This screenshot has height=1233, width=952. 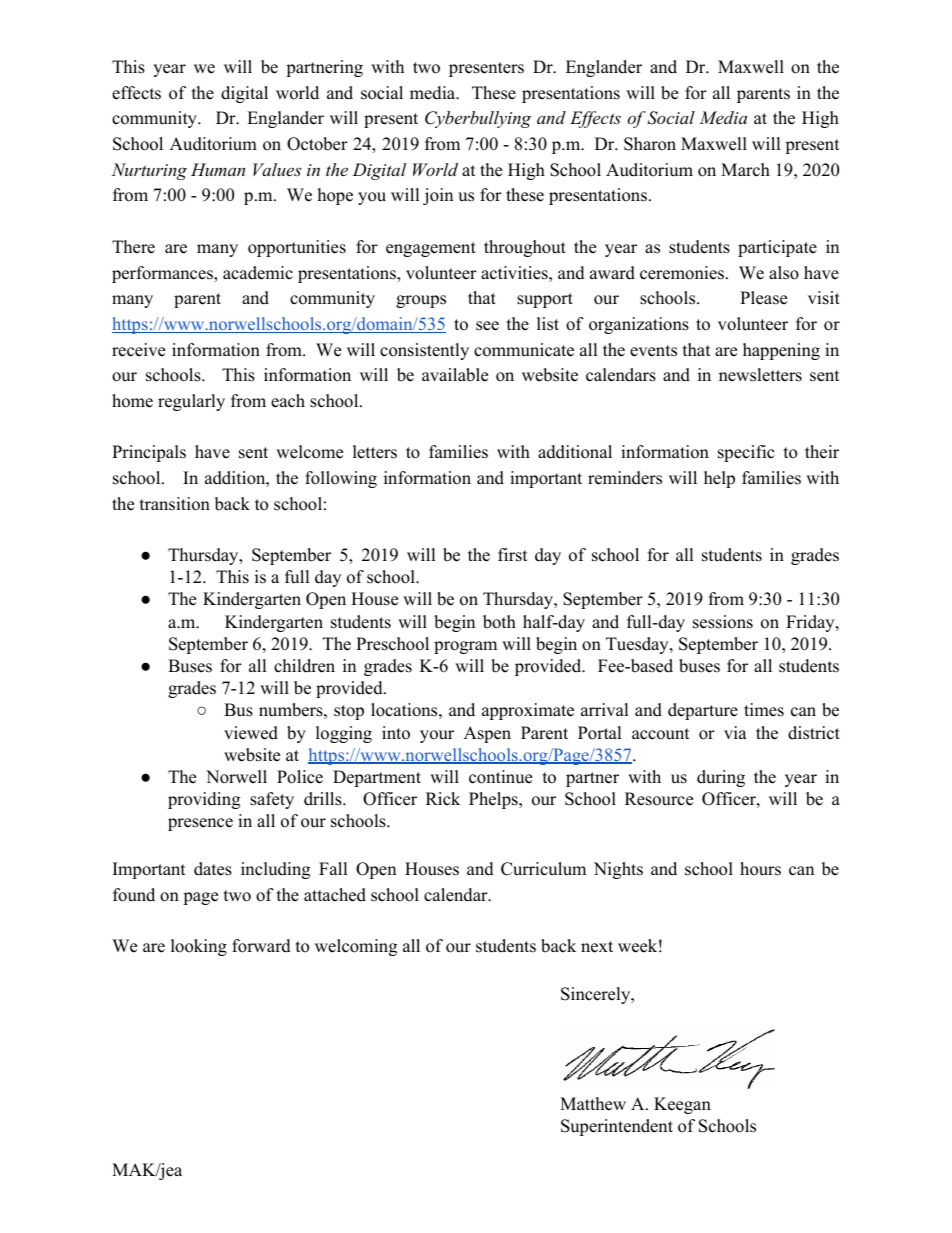 What do you see at coordinates (478, 119) in the screenshot?
I see `Cyberbullying` at bounding box center [478, 119].
